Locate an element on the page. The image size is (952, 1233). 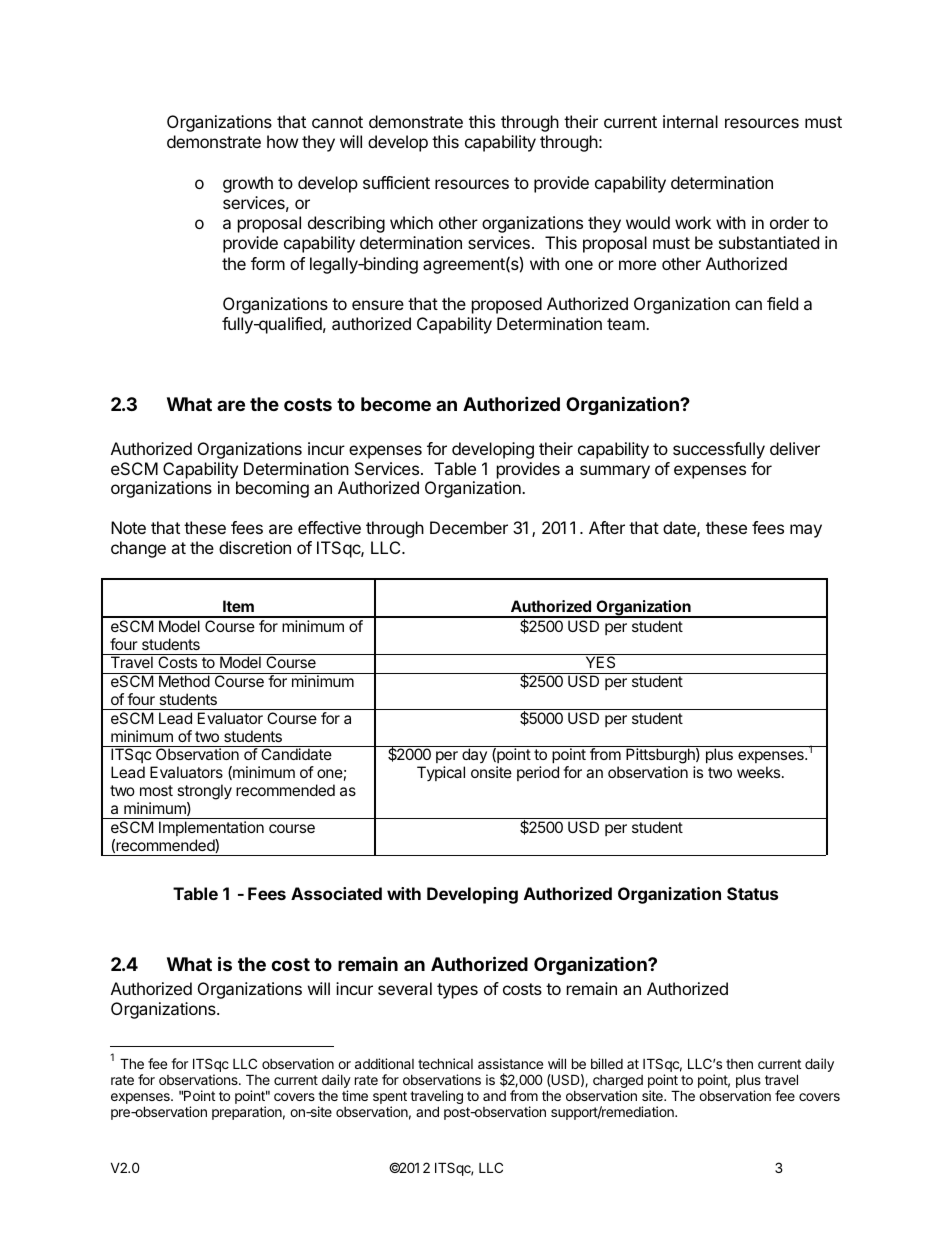
Item is located at coordinates (238, 606).
